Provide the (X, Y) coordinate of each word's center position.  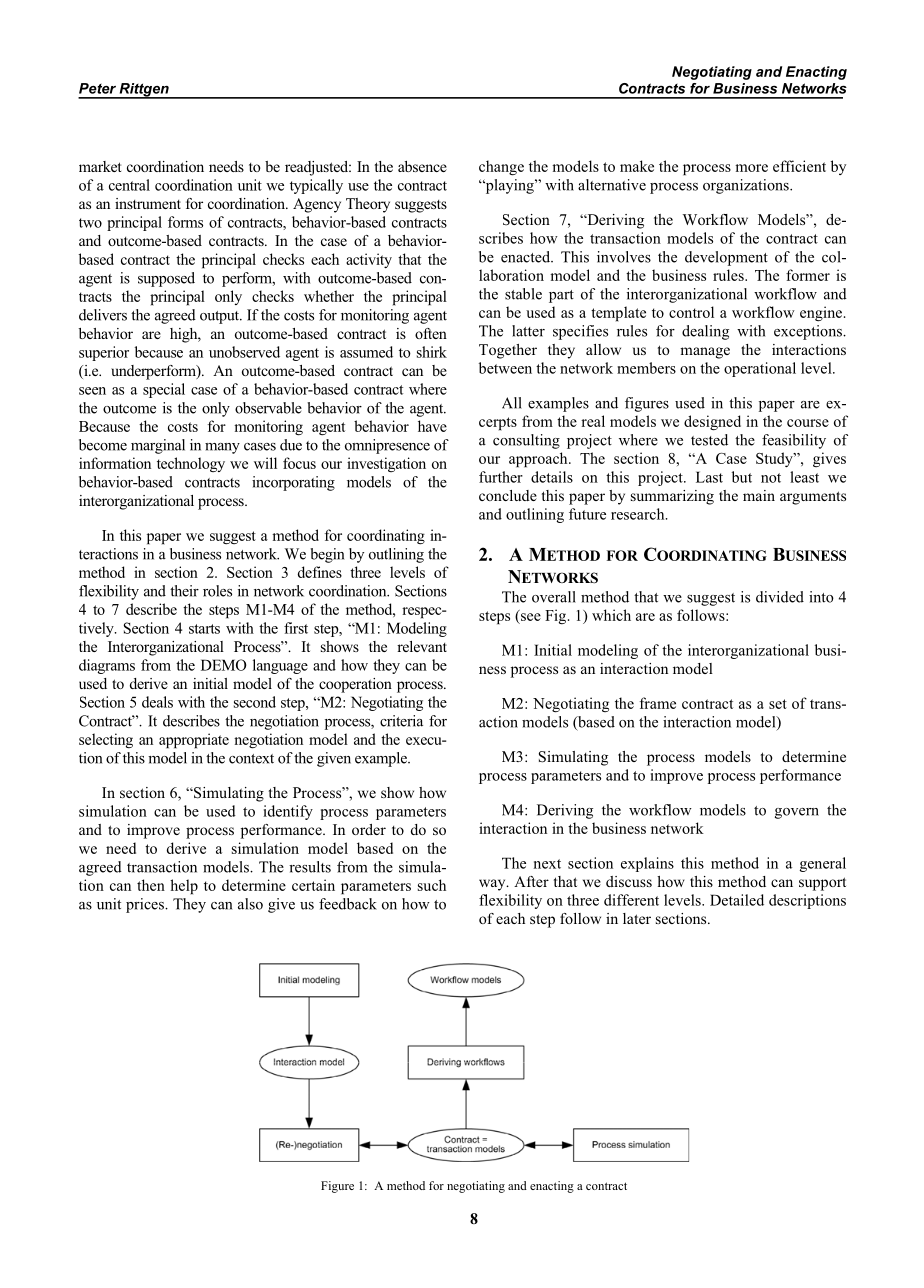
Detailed (737, 900)
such (432, 885)
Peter (97, 88)
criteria (401, 721)
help (184, 887)
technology (191, 464)
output (221, 317)
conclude (508, 495)
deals (157, 702)
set (778, 704)
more (751, 168)
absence (422, 166)
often (431, 333)
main (759, 495)
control (691, 312)
